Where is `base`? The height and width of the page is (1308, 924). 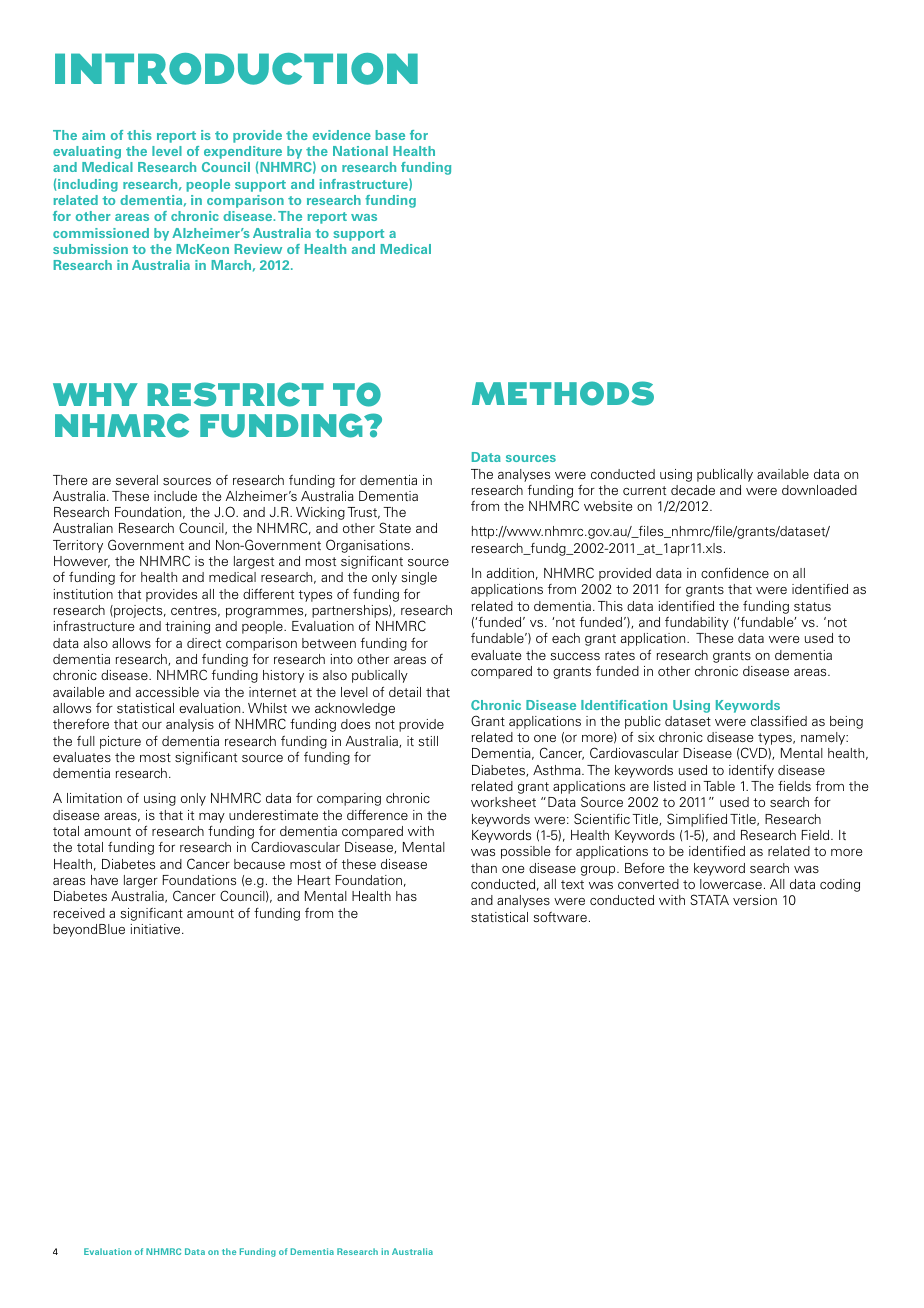
base is located at coordinates (390, 135).
